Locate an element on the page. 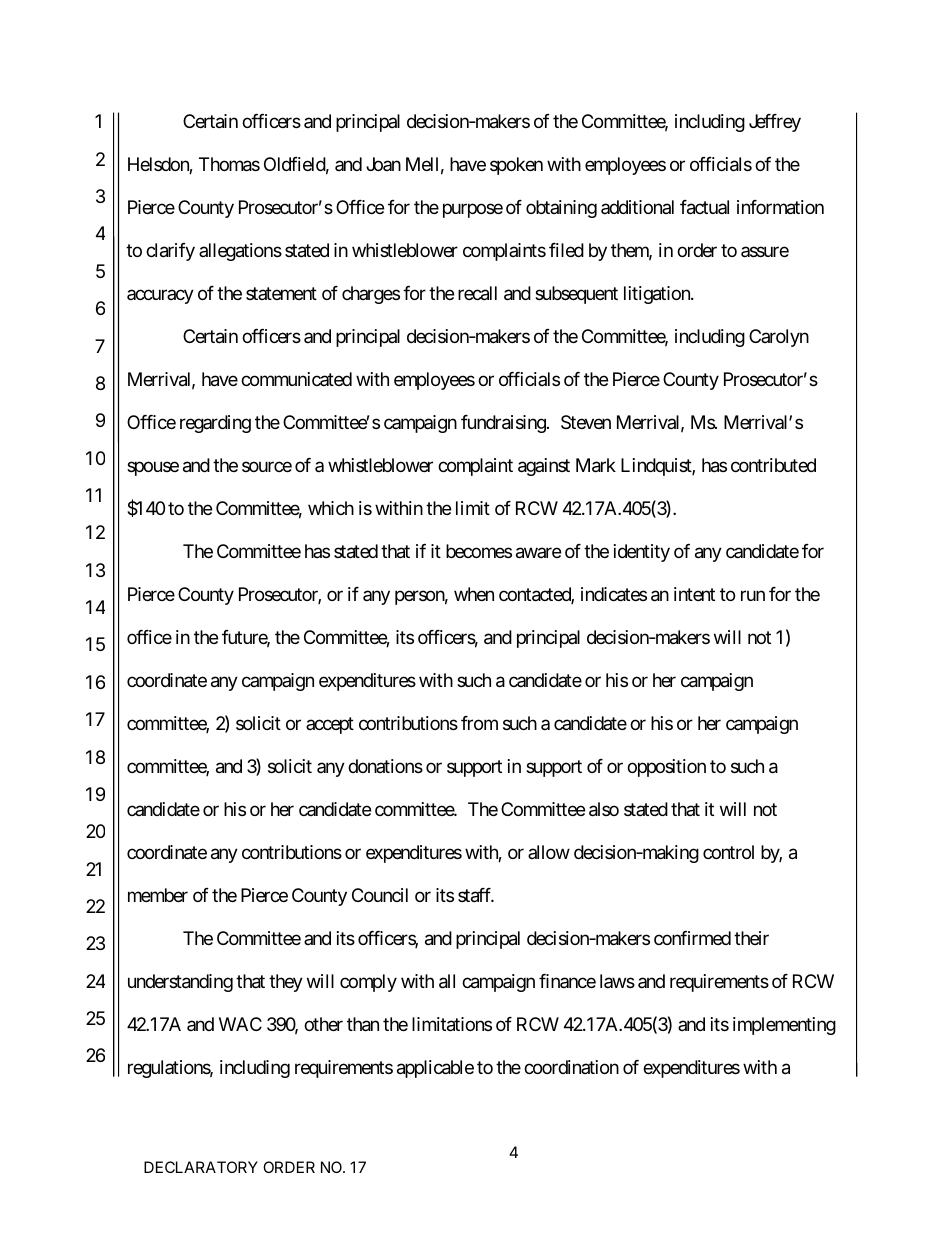  contributed is located at coordinates (773, 465).
